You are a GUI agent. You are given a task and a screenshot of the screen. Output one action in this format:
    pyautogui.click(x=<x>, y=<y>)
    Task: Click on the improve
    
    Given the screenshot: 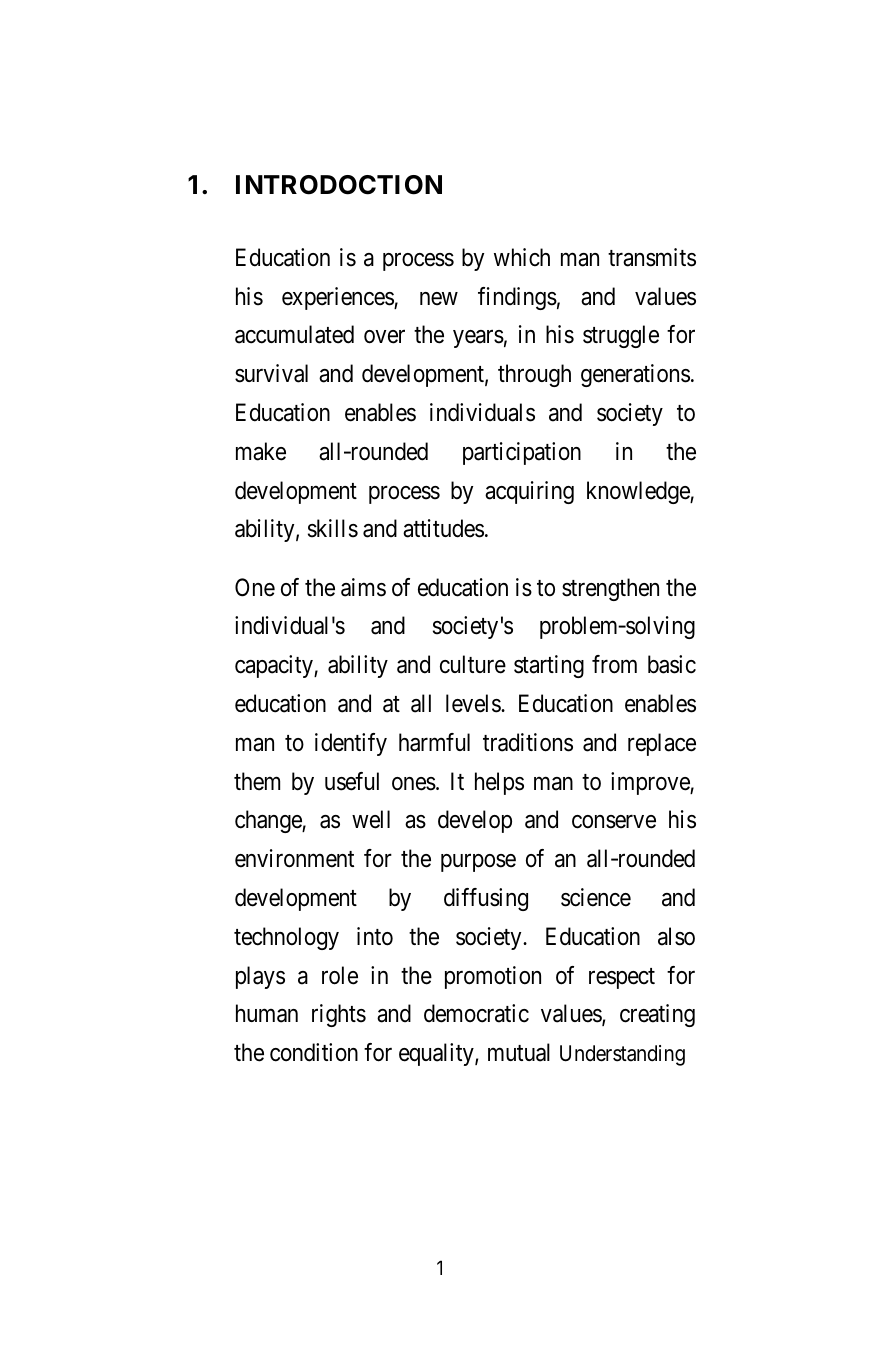 What is the action you would take?
    pyautogui.click(x=651, y=783)
